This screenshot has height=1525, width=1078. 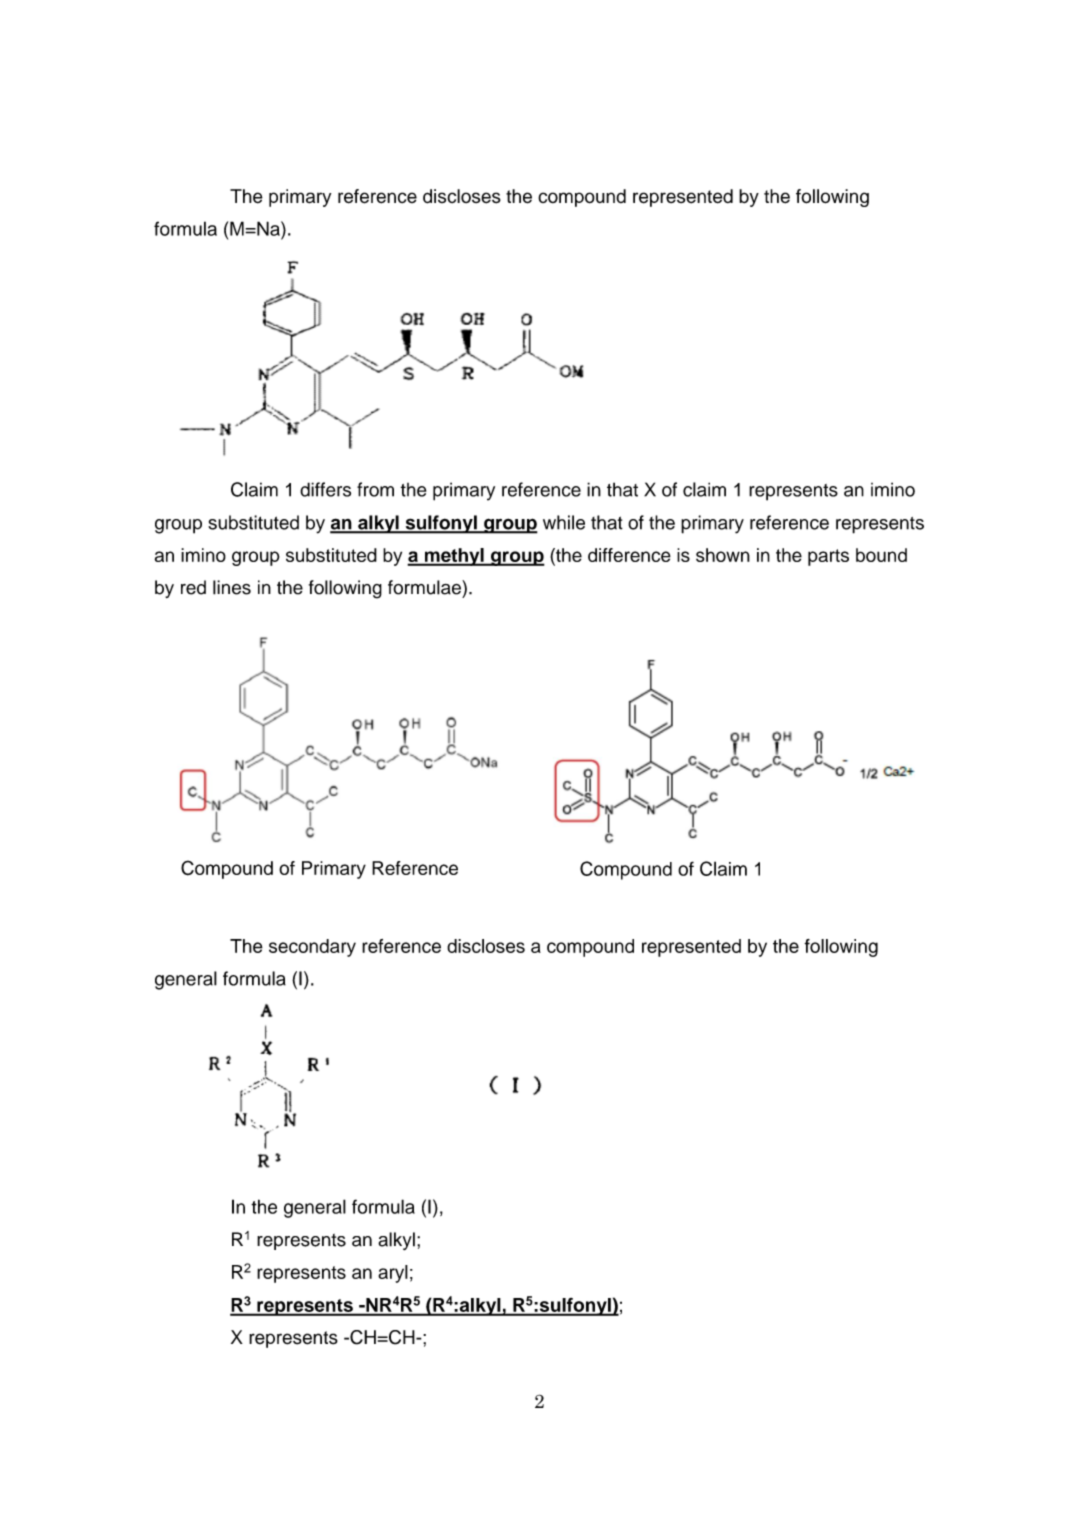 What do you see at coordinates (312, 948) in the screenshot?
I see `secondary` at bounding box center [312, 948].
